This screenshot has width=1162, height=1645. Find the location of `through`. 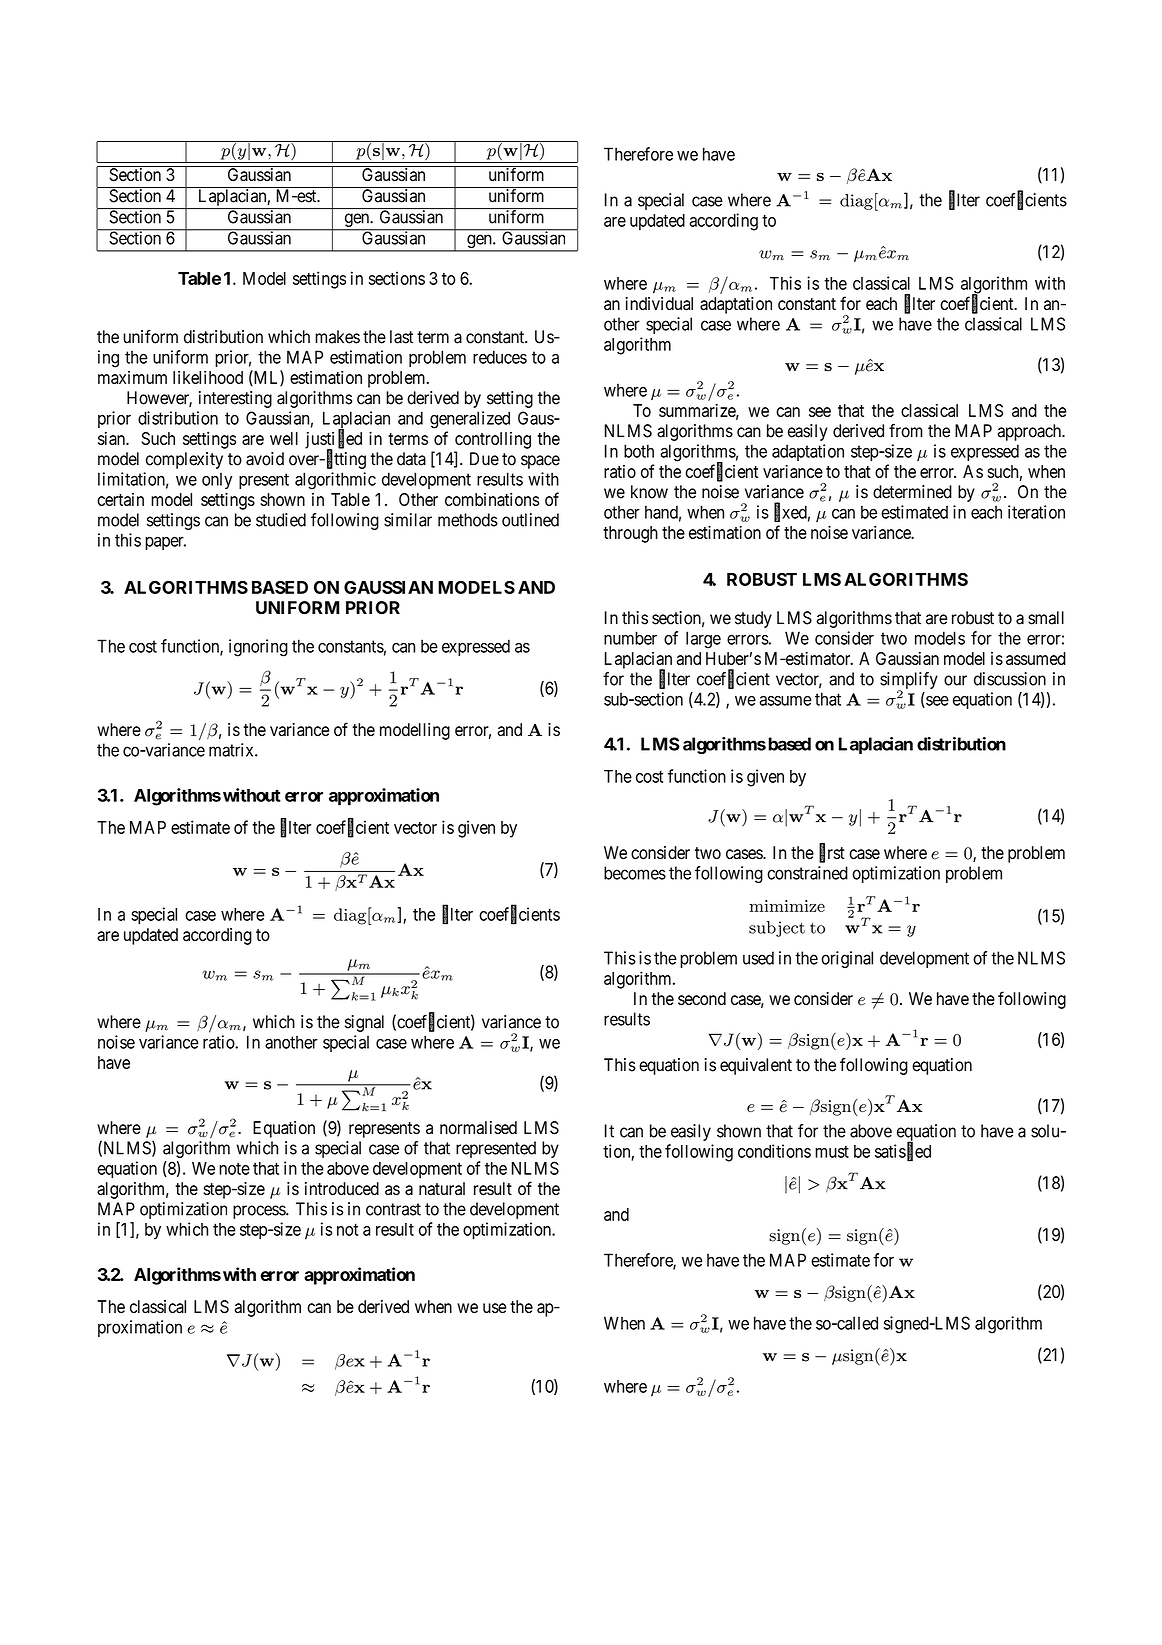

through is located at coordinates (630, 534).
